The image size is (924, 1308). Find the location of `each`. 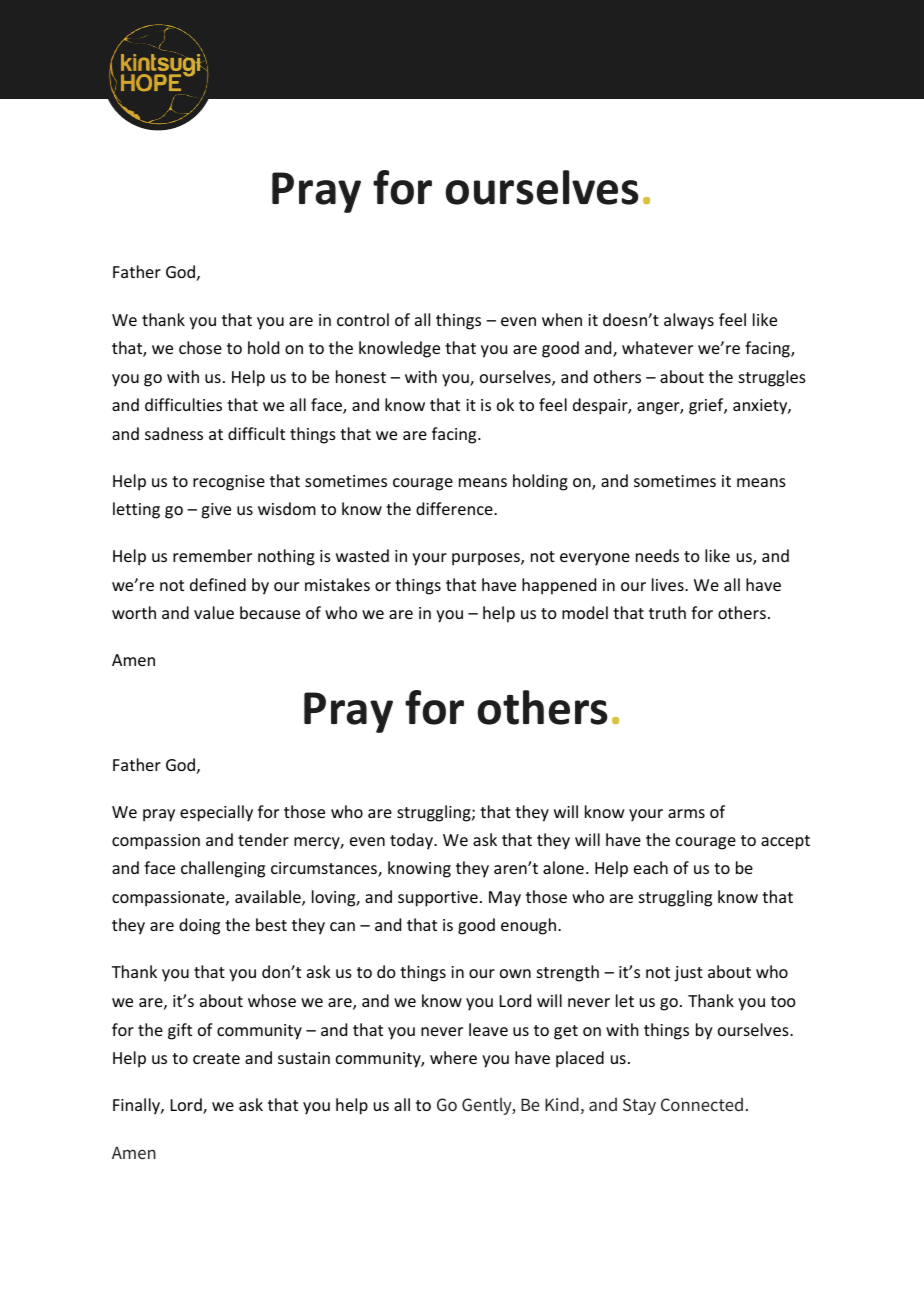

each is located at coordinates (651, 867).
